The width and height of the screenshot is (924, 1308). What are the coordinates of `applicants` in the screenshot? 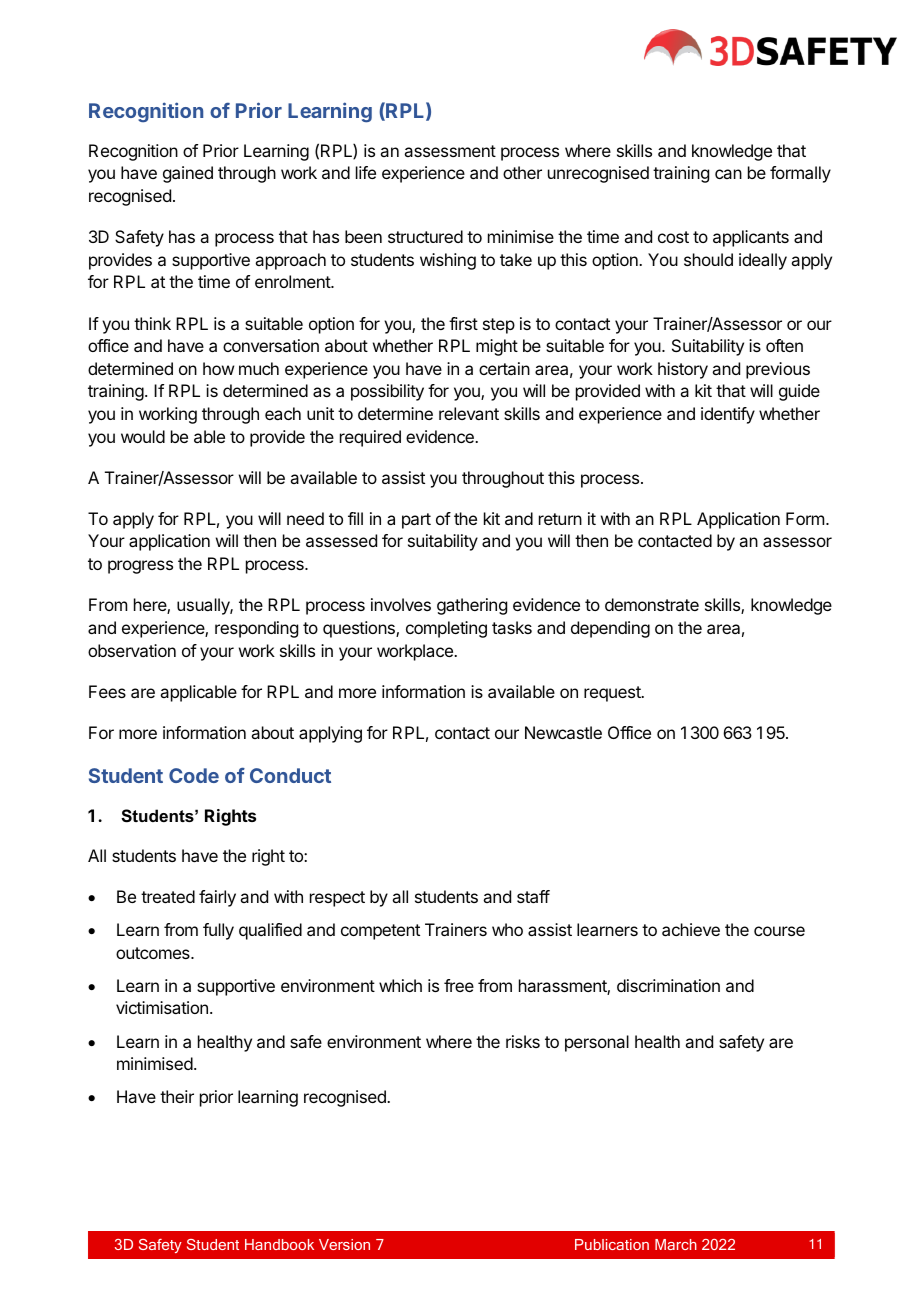 It's located at (751, 238).
